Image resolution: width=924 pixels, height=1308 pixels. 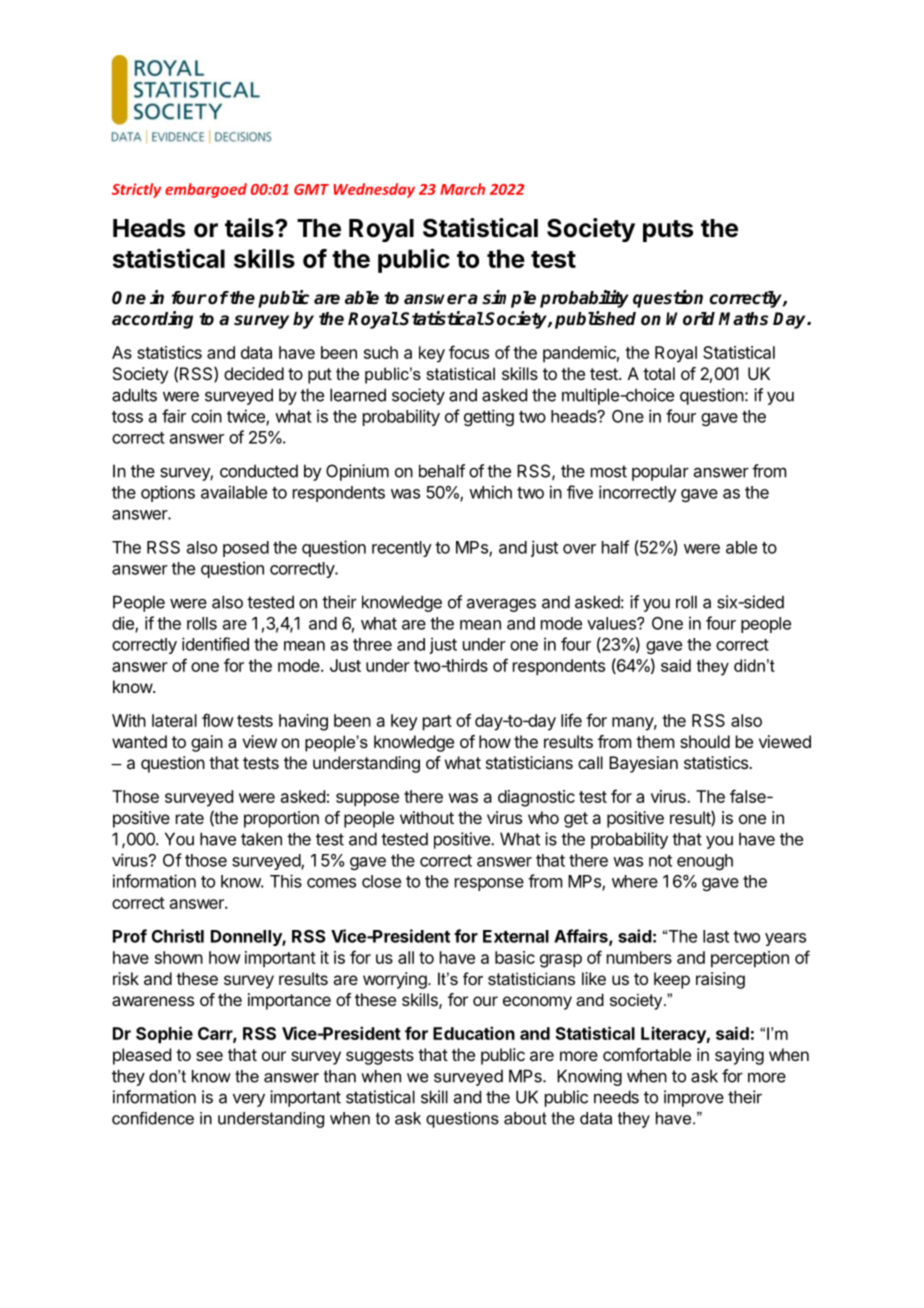 I want to click on embargoed, so click(x=206, y=190).
